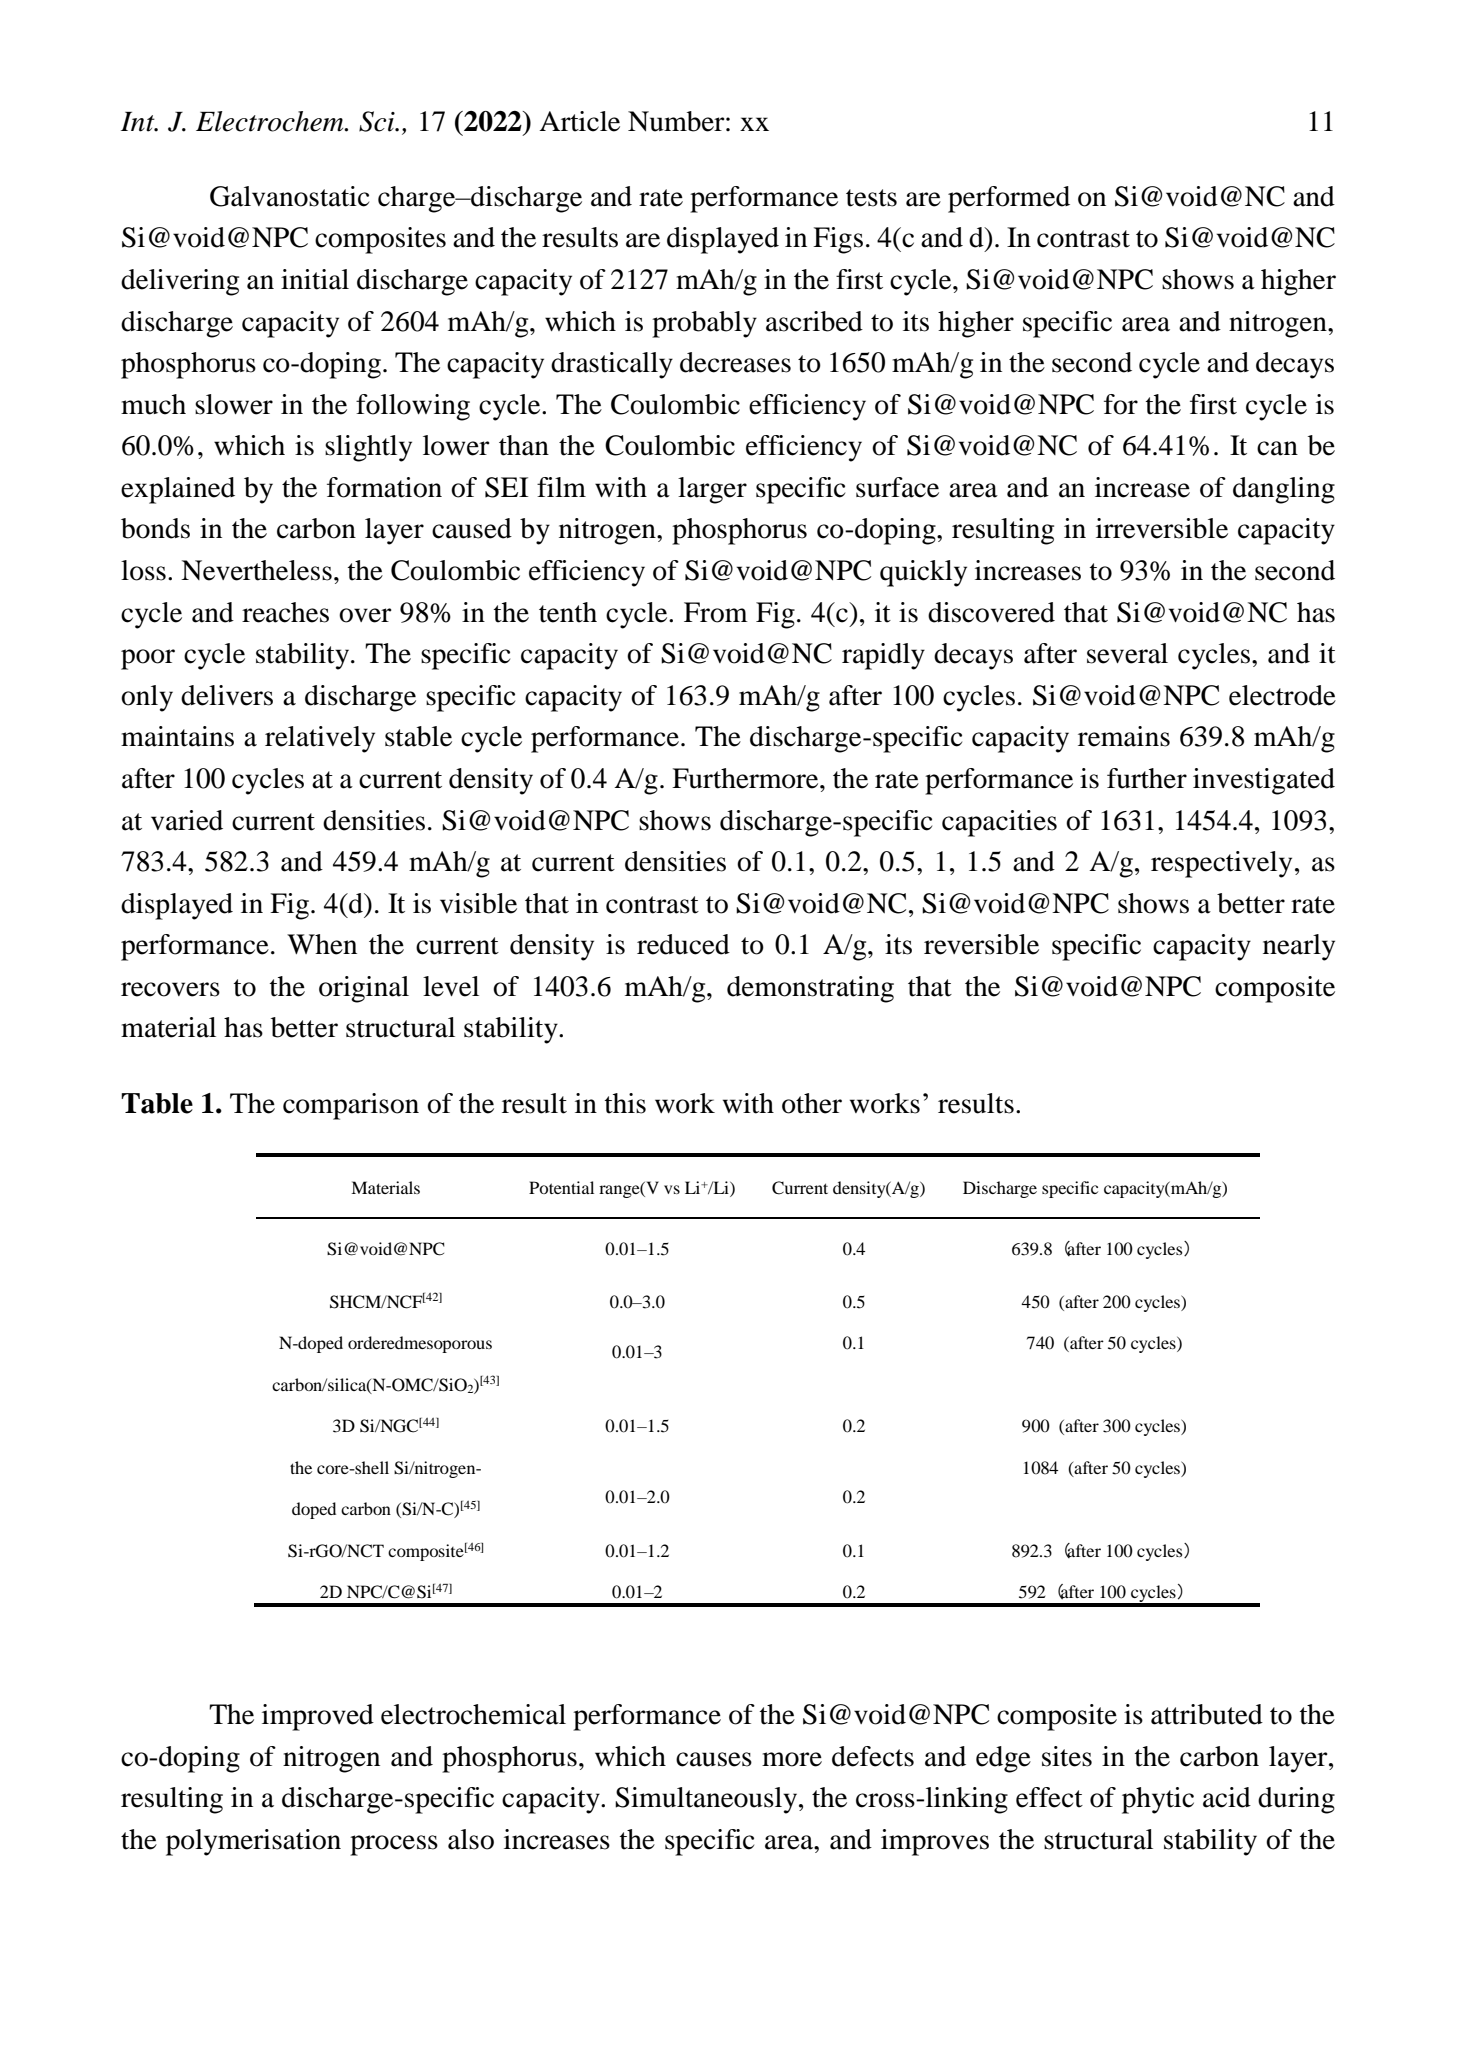 The image size is (1457, 2058). Describe the element at coordinates (253, 1842) in the screenshot. I see `polymerisation` at that location.
